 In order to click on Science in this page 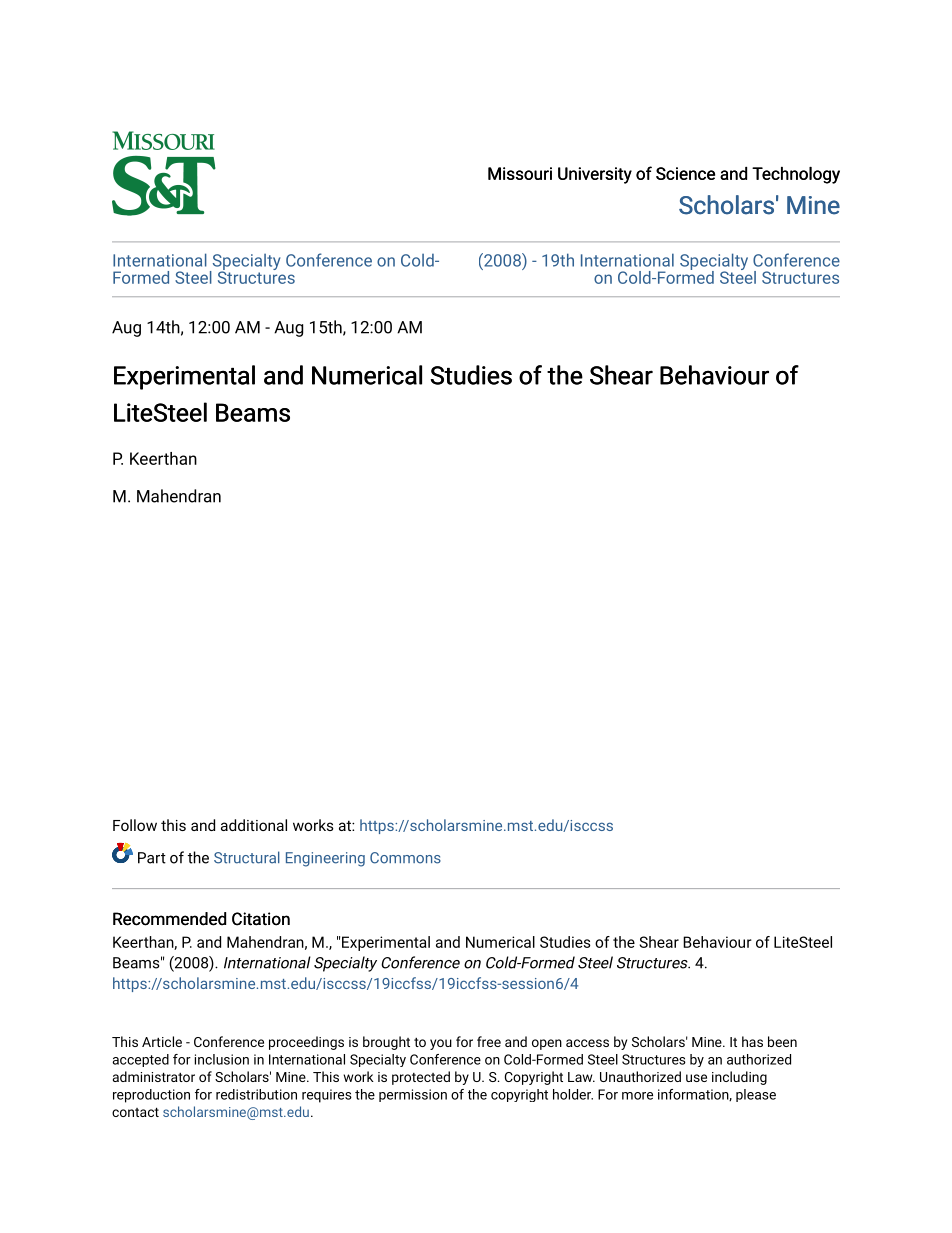, I will do `click(685, 173)`.
